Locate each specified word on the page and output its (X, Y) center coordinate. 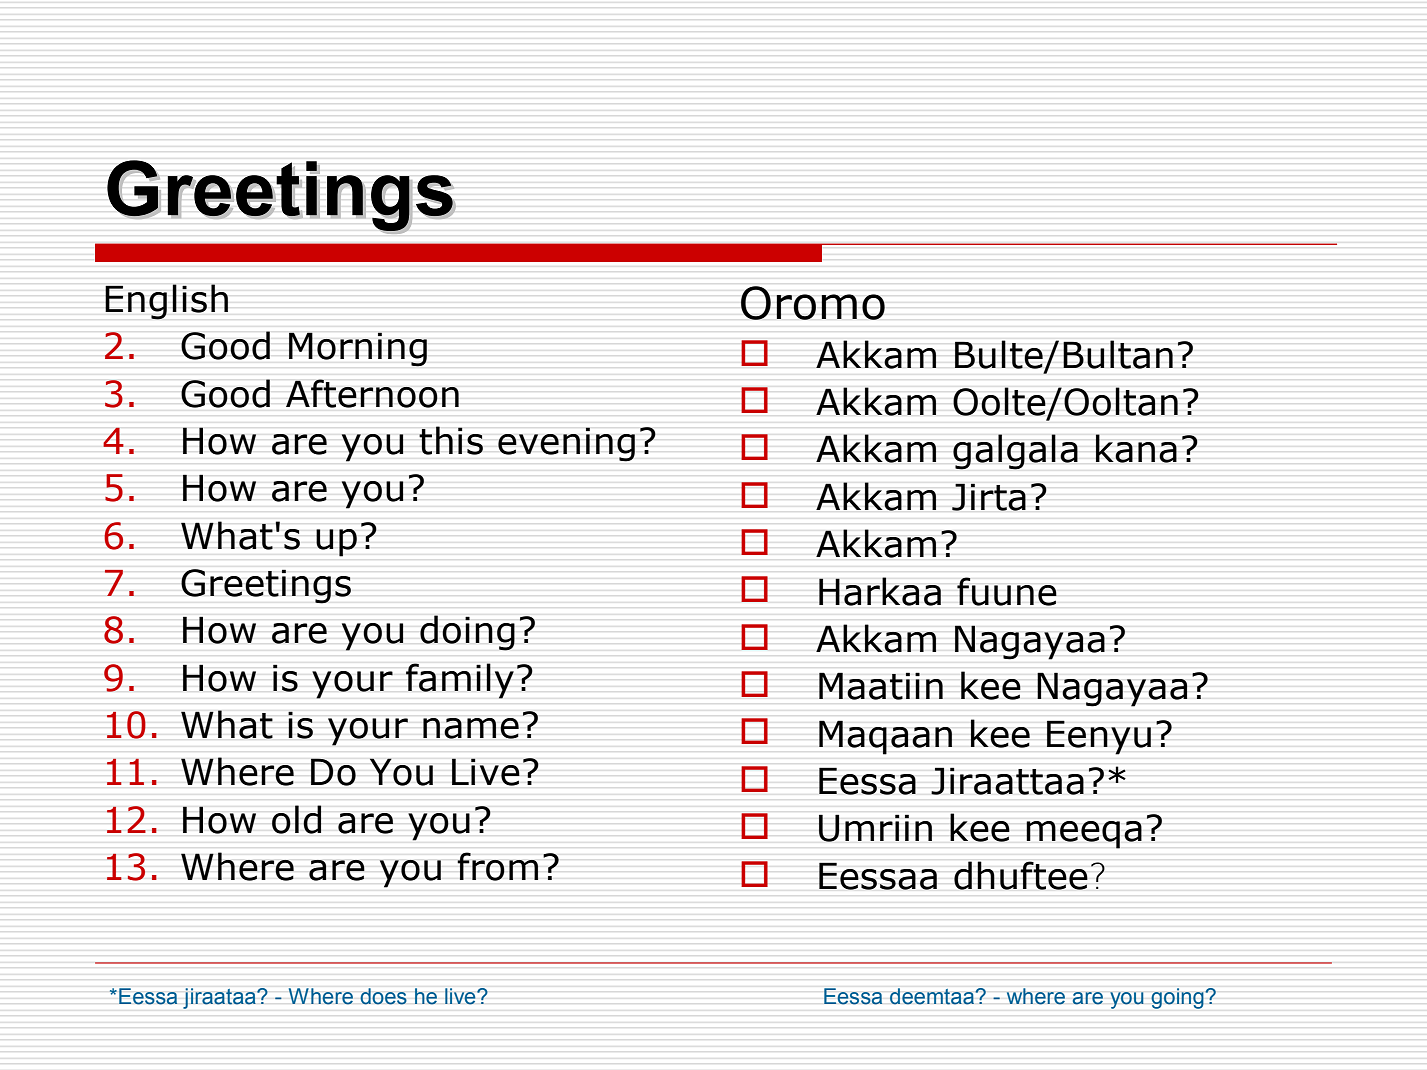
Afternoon (372, 393)
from (498, 866)
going (1178, 998)
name (471, 728)
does (383, 996)
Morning (357, 349)
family (460, 681)
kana (1136, 448)
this (451, 440)
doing (467, 633)
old (296, 819)
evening (566, 444)
